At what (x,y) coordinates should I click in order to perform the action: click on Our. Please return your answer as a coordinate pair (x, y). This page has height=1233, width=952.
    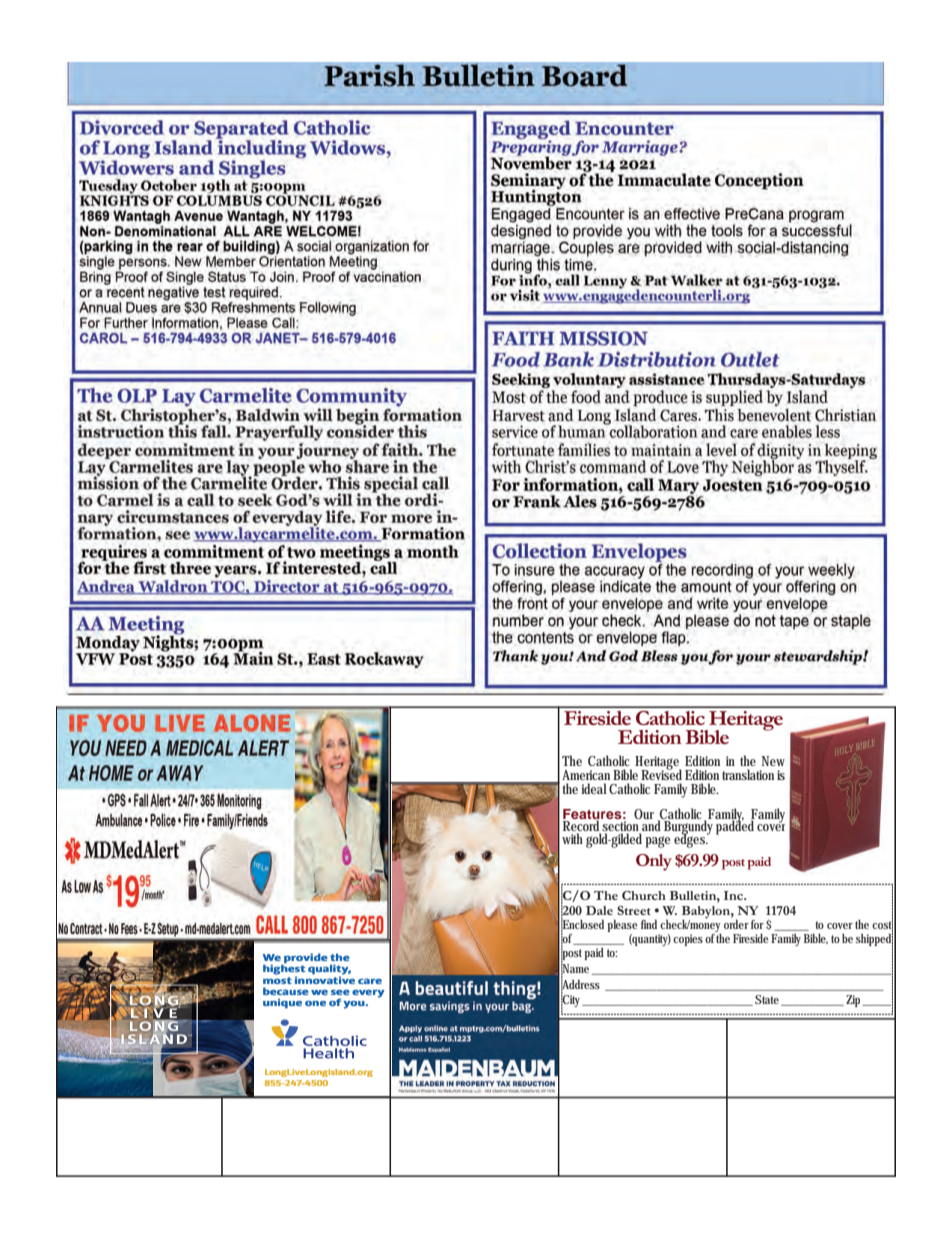
    Looking at the image, I should click on (644, 814).
